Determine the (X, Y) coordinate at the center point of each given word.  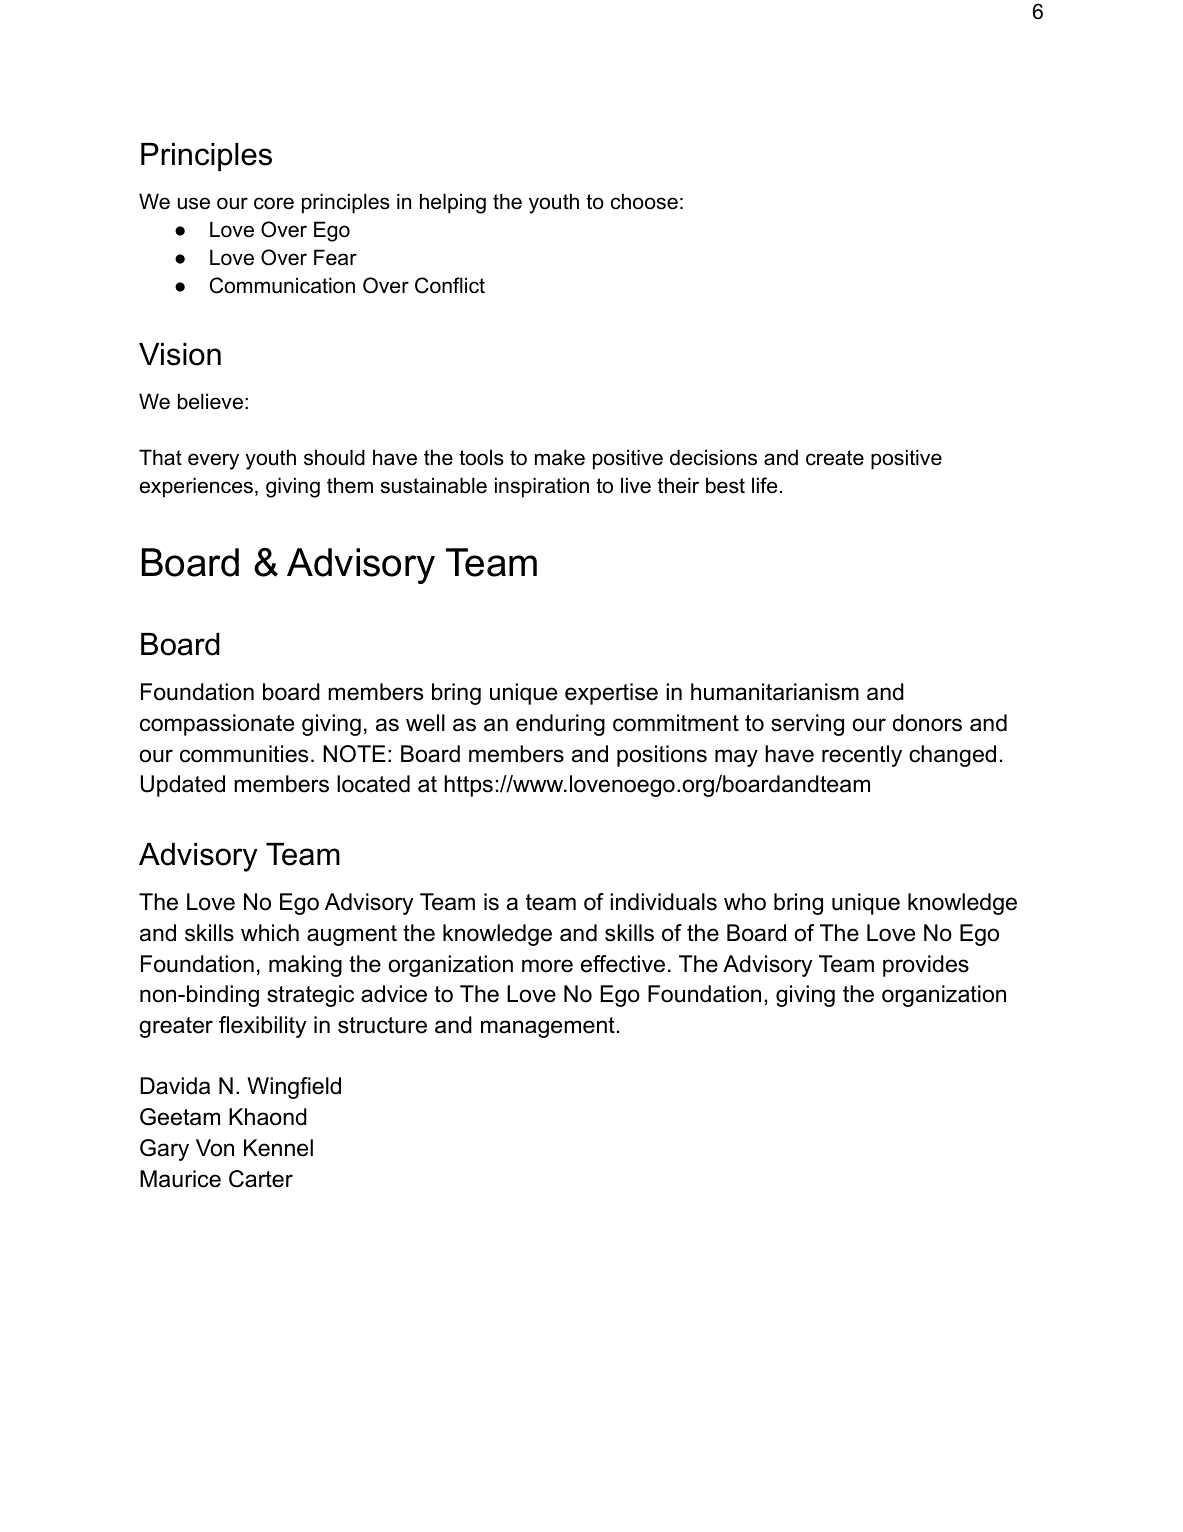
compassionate (217, 725)
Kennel (278, 1148)
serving (807, 725)
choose (644, 201)
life (764, 485)
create (835, 458)
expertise (611, 694)
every (213, 461)
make (560, 457)
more (547, 966)
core (274, 203)
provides (926, 966)
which (270, 933)
